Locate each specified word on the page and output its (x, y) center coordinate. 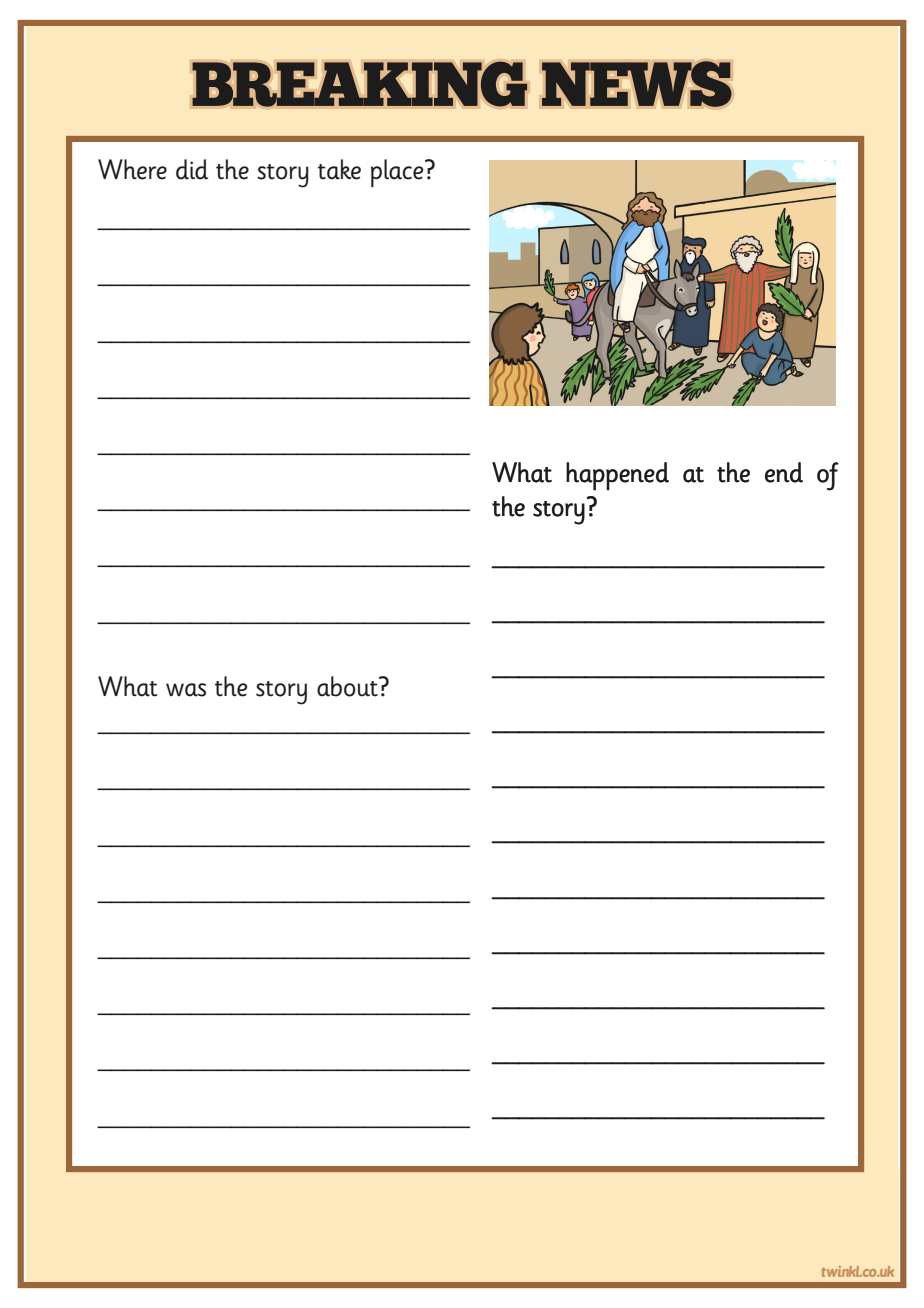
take (339, 169)
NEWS (637, 84)
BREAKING (360, 84)
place (398, 173)
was (186, 690)
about (348, 686)
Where (132, 169)
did (192, 169)
